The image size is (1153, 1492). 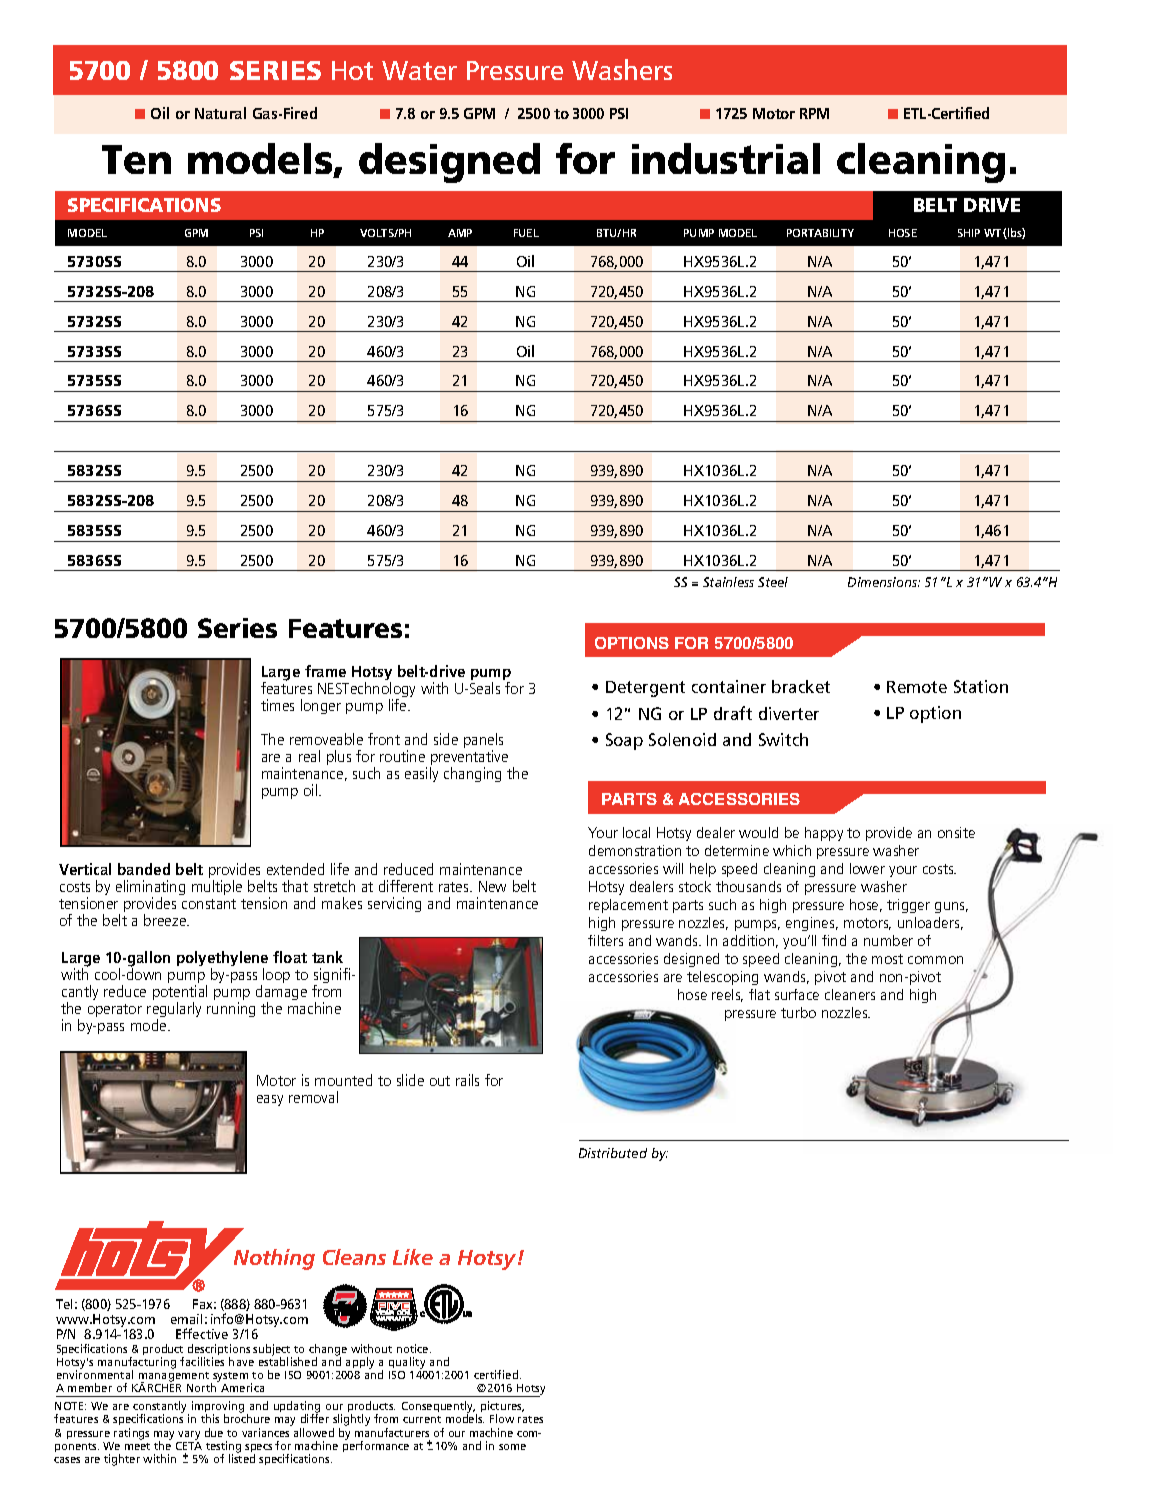 I want to click on RPM, so click(x=814, y=113).
